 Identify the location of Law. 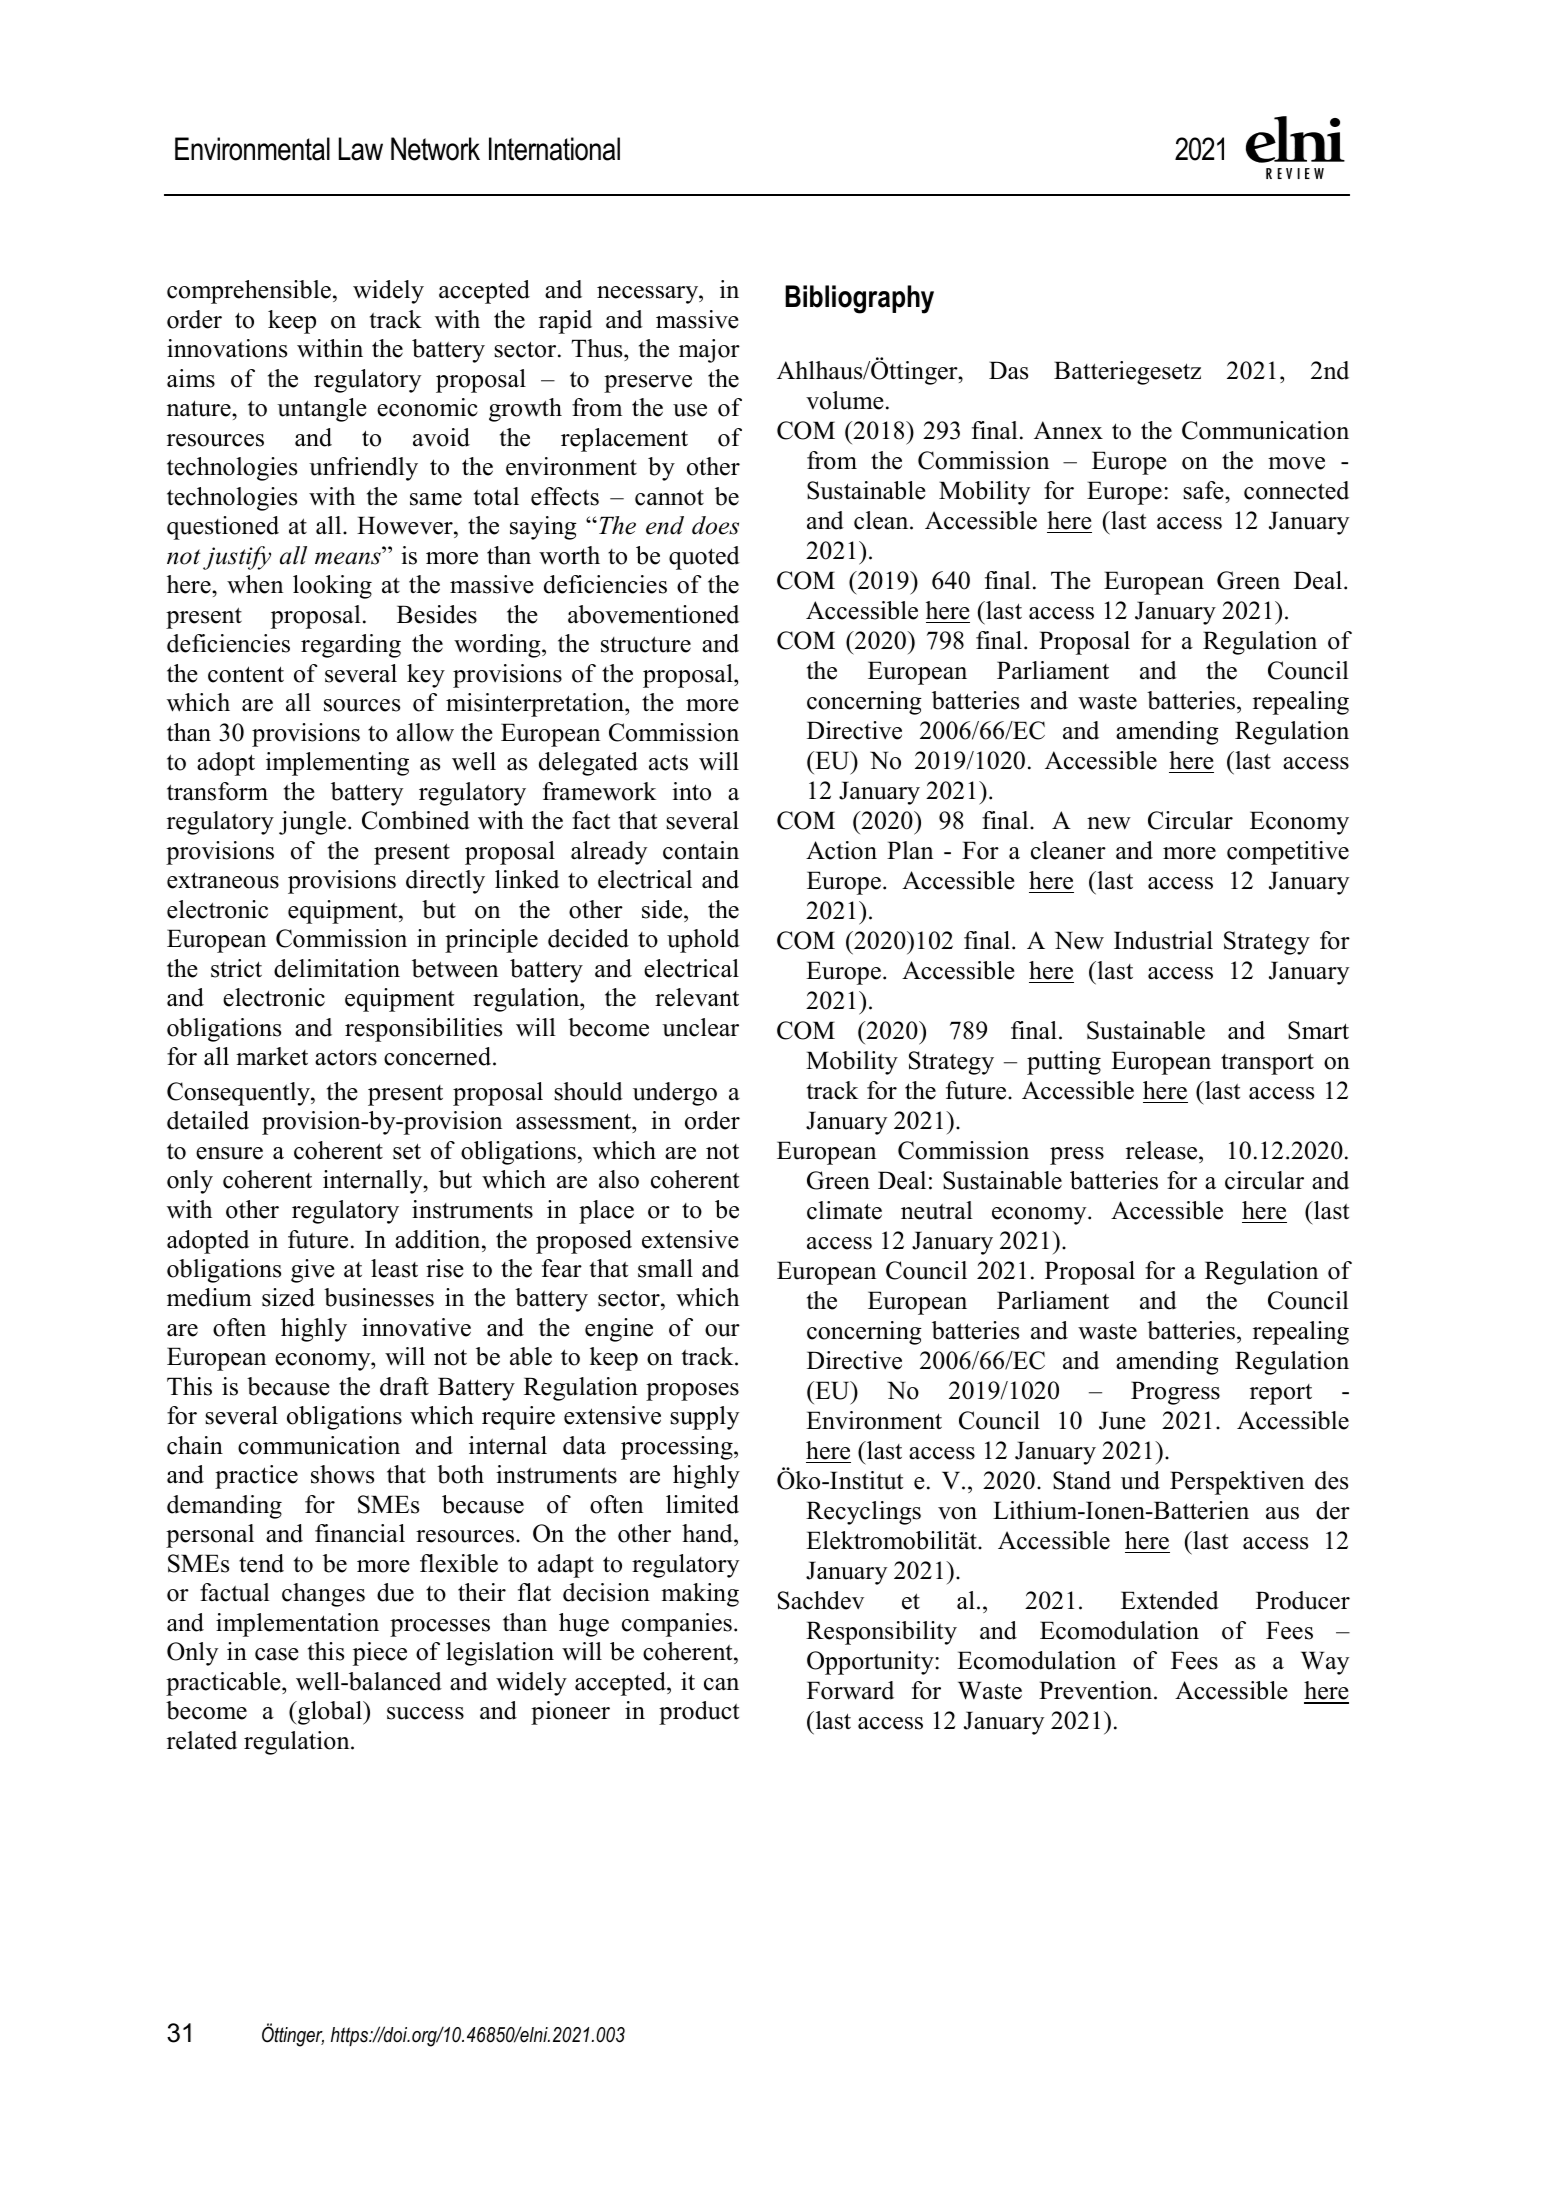
(361, 149).
